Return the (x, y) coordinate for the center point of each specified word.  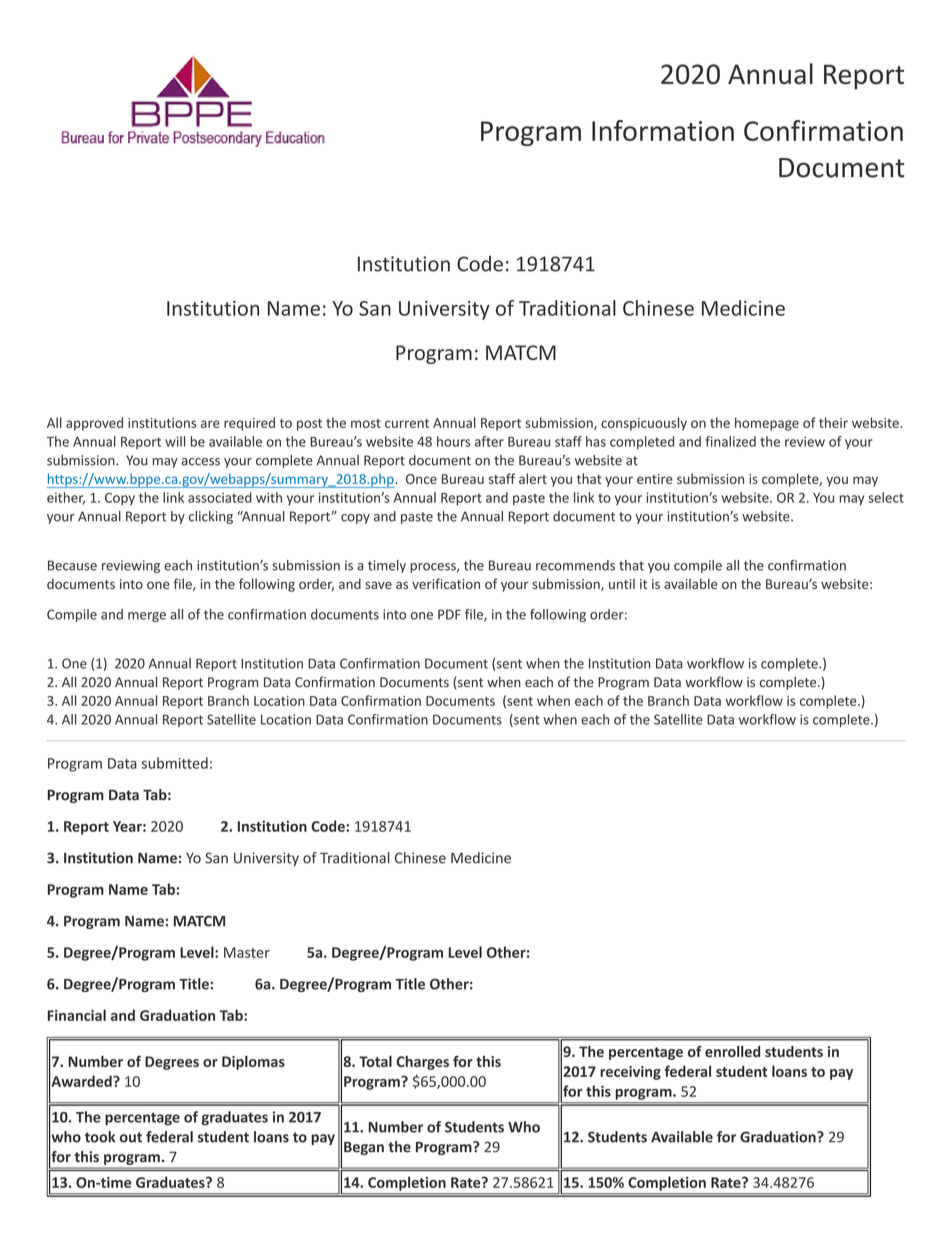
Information (663, 130)
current (407, 423)
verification (446, 583)
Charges (422, 1063)
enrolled (732, 1051)
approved (94, 424)
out (131, 1137)
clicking (211, 517)
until (622, 583)
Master (247, 952)
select (886, 497)
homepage (767, 424)
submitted (175, 763)
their (833, 422)
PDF (449, 614)
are (210, 424)
